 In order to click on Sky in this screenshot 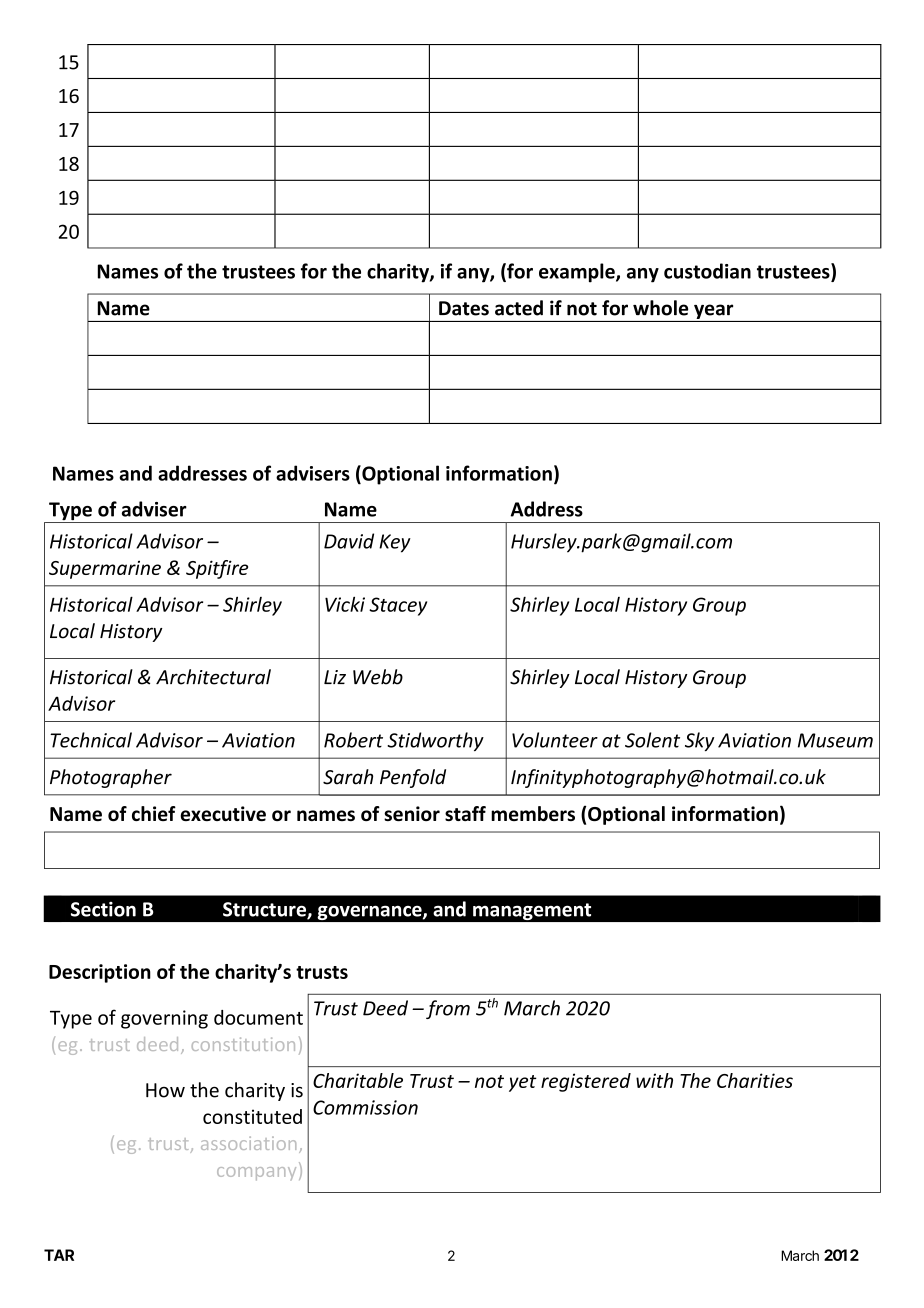, I will do `click(699, 741)`.
